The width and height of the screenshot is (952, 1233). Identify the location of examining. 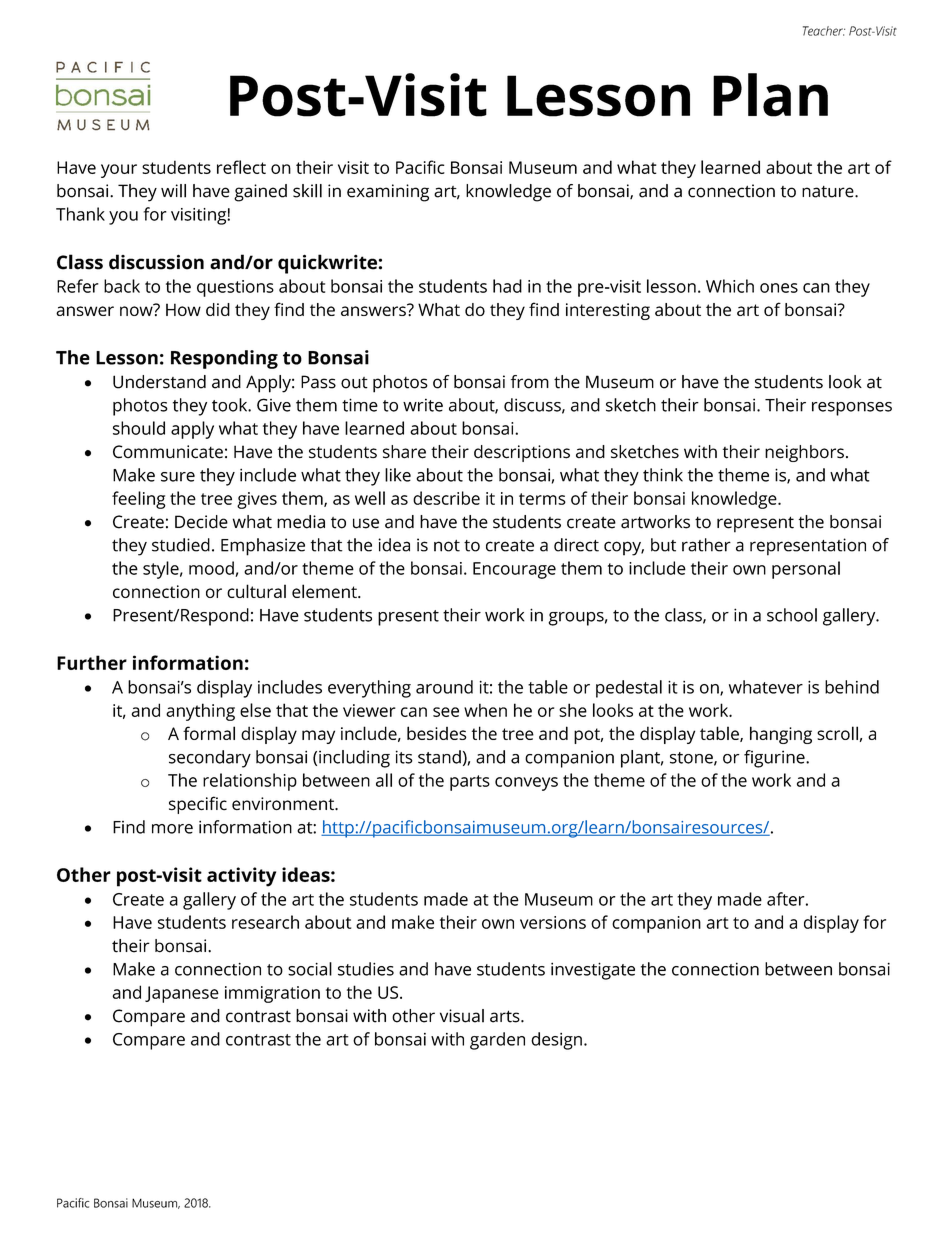
(388, 193).
